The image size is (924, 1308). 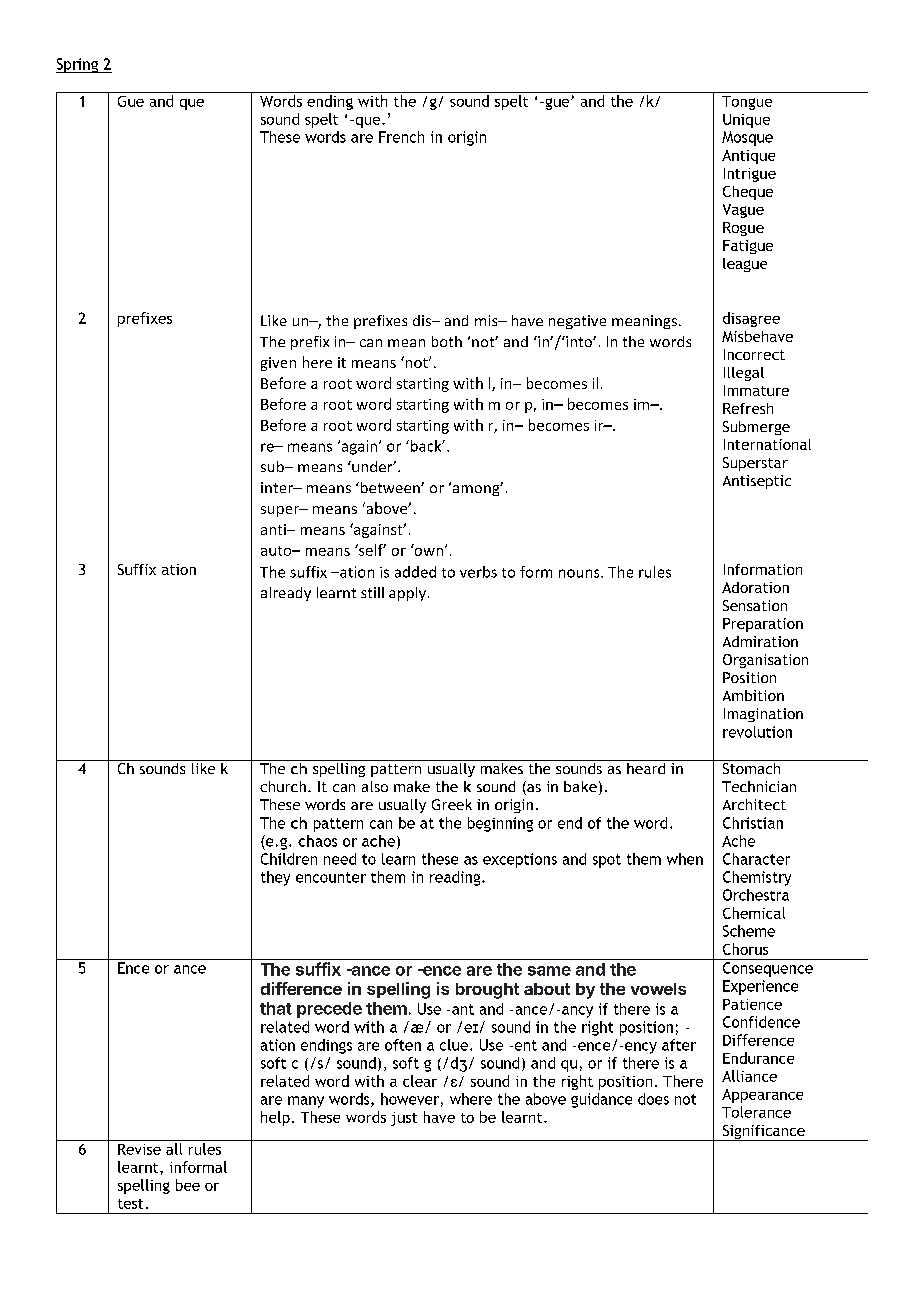 I want to click on they, so click(x=275, y=878).
